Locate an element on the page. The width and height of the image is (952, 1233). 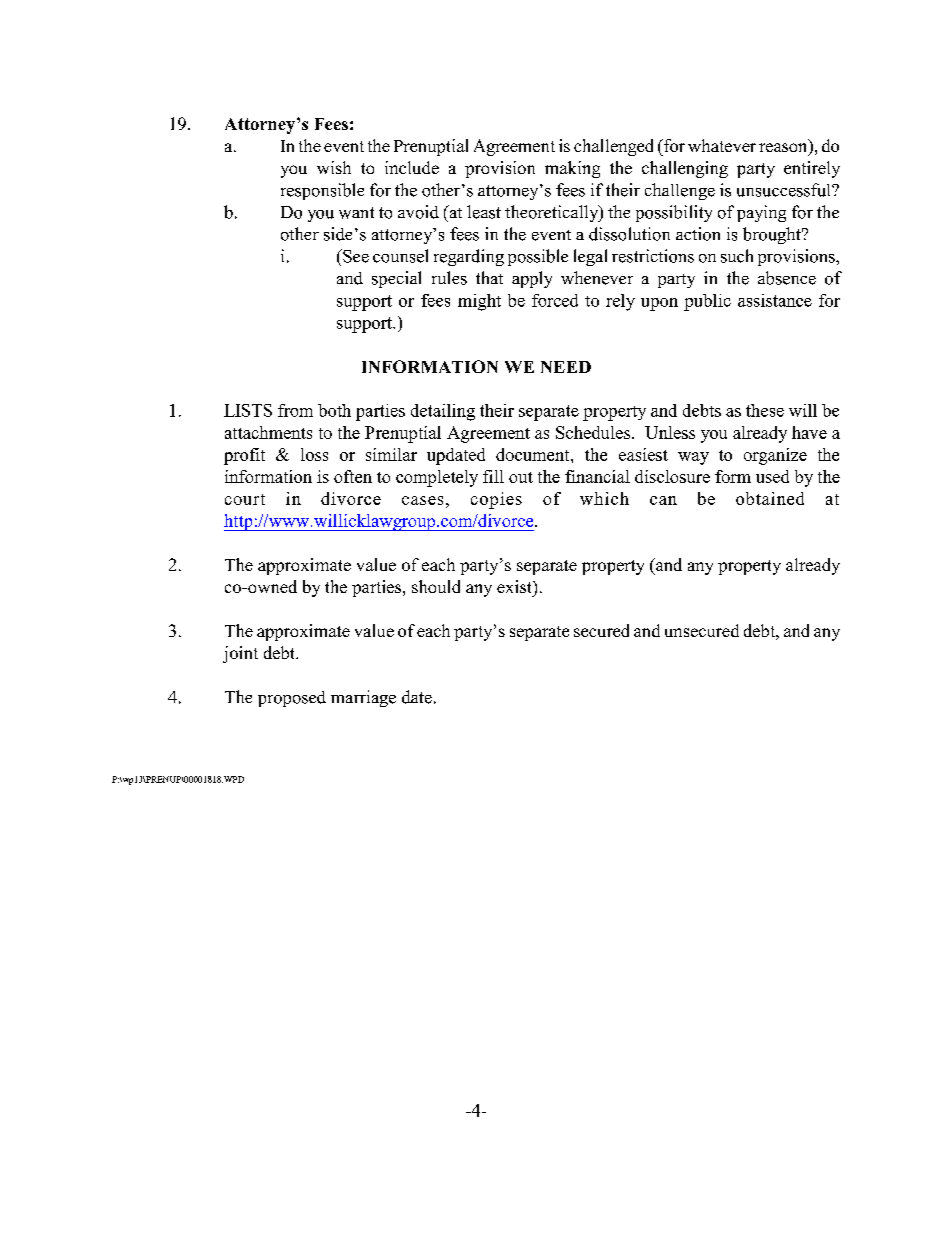
making is located at coordinates (572, 169).
